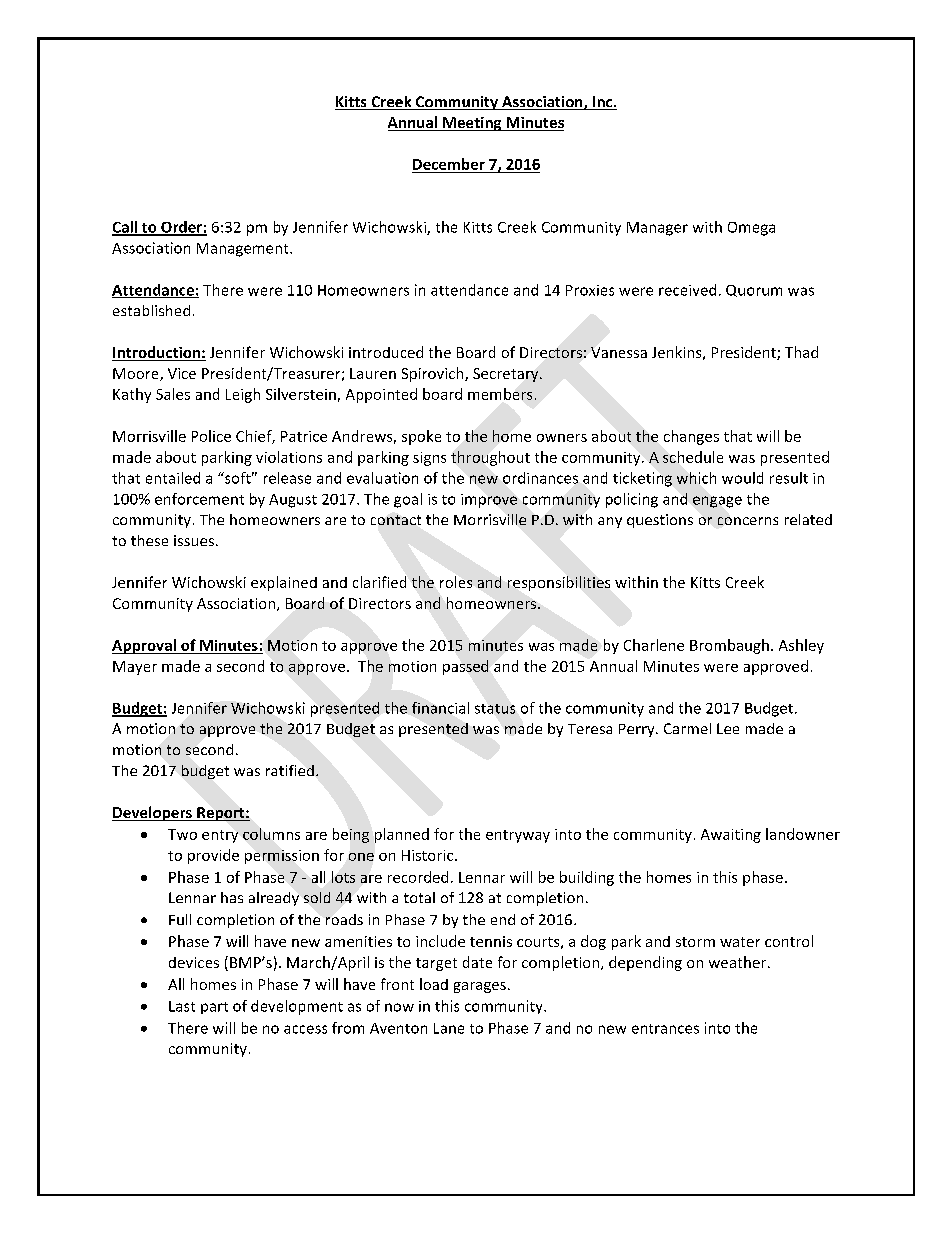 Image resolution: width=952 pixels, height=1233 pixels. I want to click on changes, so click(691, 437).
